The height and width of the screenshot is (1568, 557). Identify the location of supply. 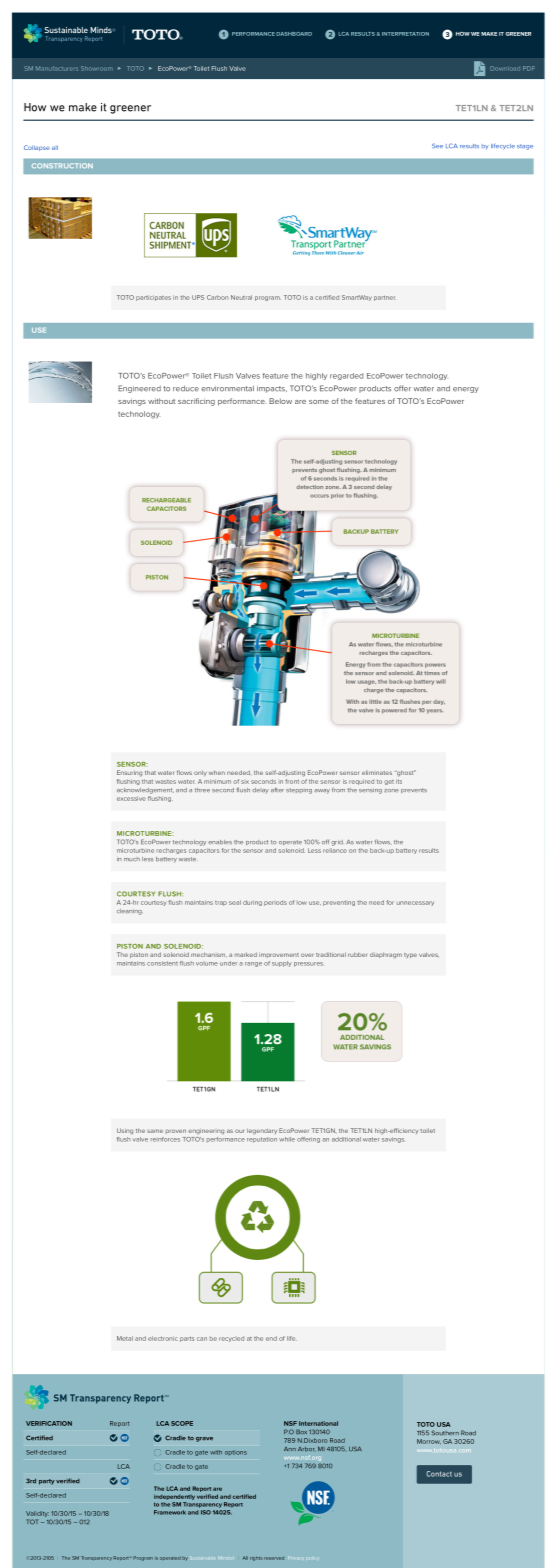
(282, 964).
